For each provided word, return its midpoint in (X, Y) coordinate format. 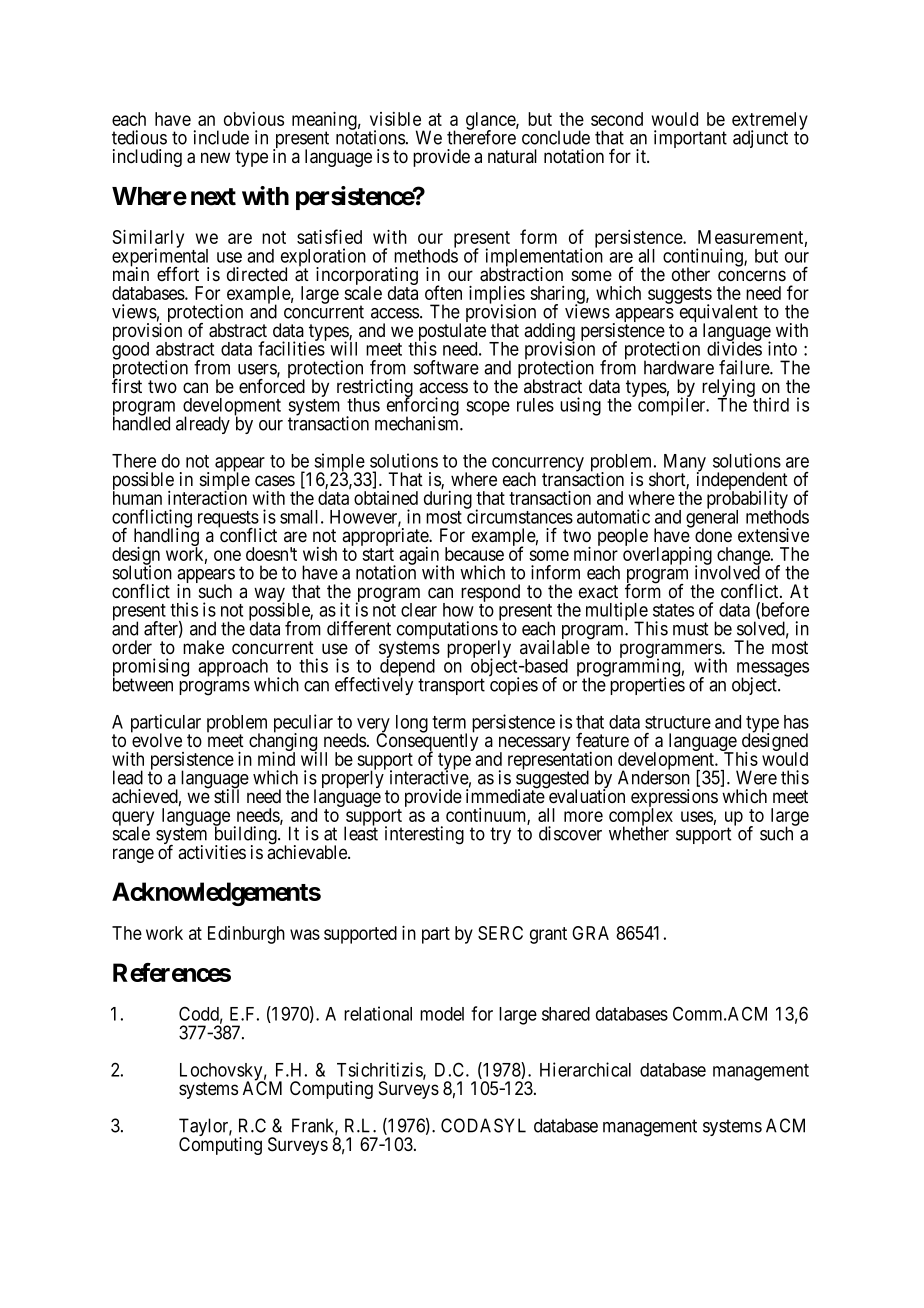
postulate (450, 333)
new (215, 157)
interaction (207, 497)
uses (697, 816)
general (712, 519)
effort (178, 274)
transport (451, 686)
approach (234, 669)
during (448, 500)
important (690, 139)
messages (773, 670)
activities (212, 852)
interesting (424, 835)
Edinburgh (246, 935)
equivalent (717, 314)
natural (512, 156)
